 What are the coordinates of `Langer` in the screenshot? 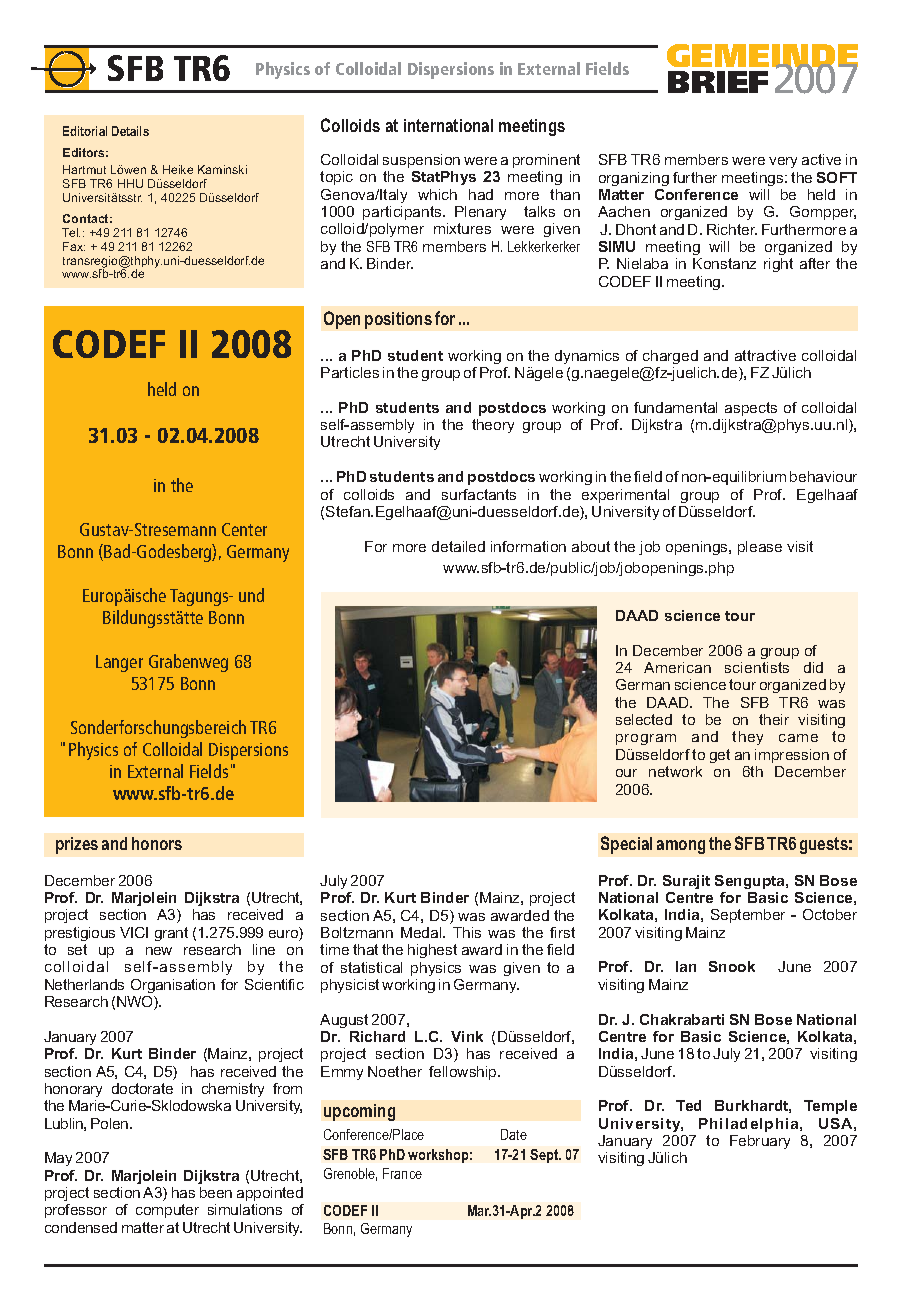 It's located at (119, 663).
